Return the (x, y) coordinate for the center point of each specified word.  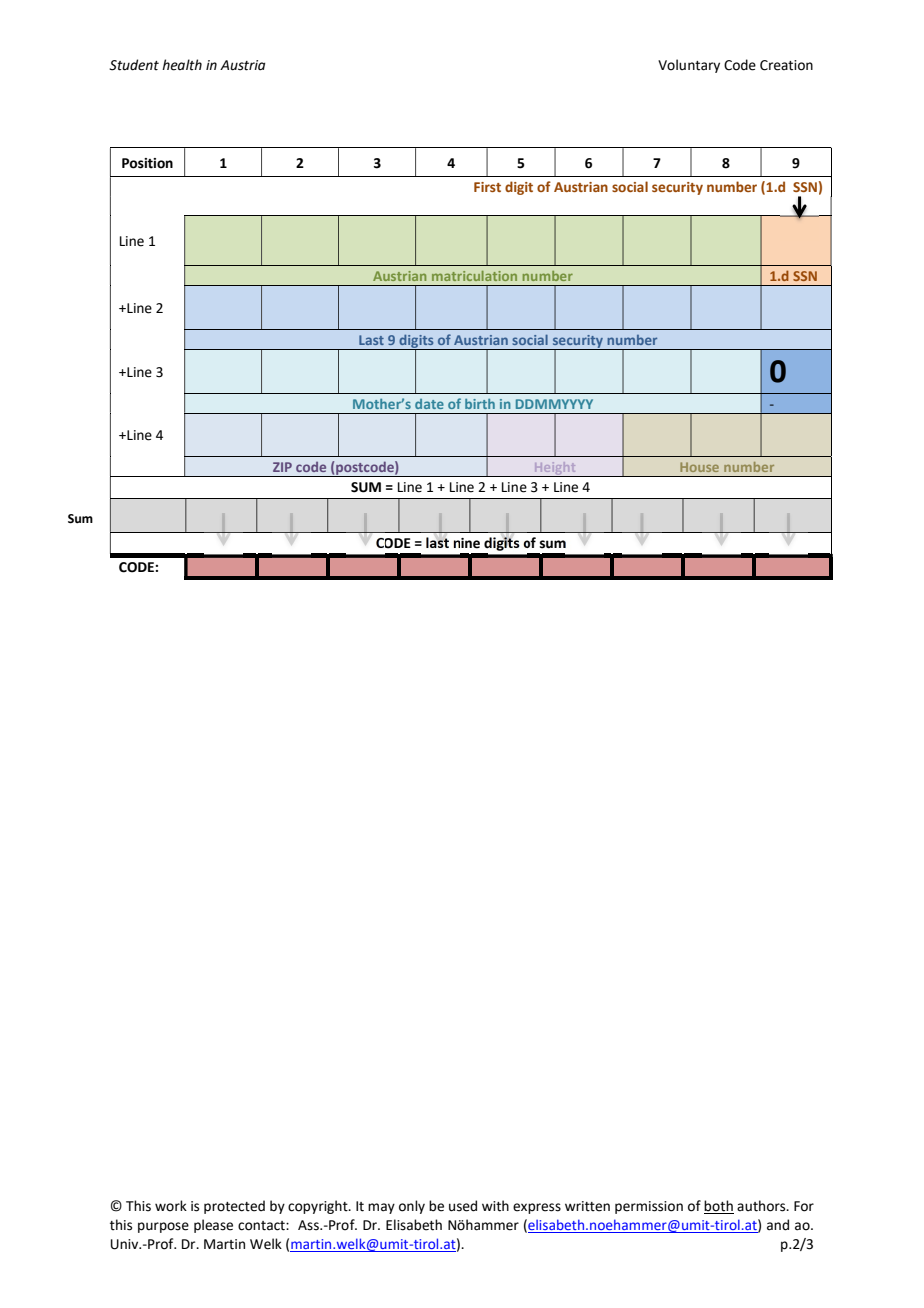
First (487, 187)
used (463, 1206)
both (718, 1206)
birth (480, 404)
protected (234, 1207)
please (213, 1226)
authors (762, 1206)
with (495, 1206)
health (182, 65)
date (429, 404)
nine (467, 543)
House (699, 467)
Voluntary (689, 66)
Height (555, 469)
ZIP (282, 467)
